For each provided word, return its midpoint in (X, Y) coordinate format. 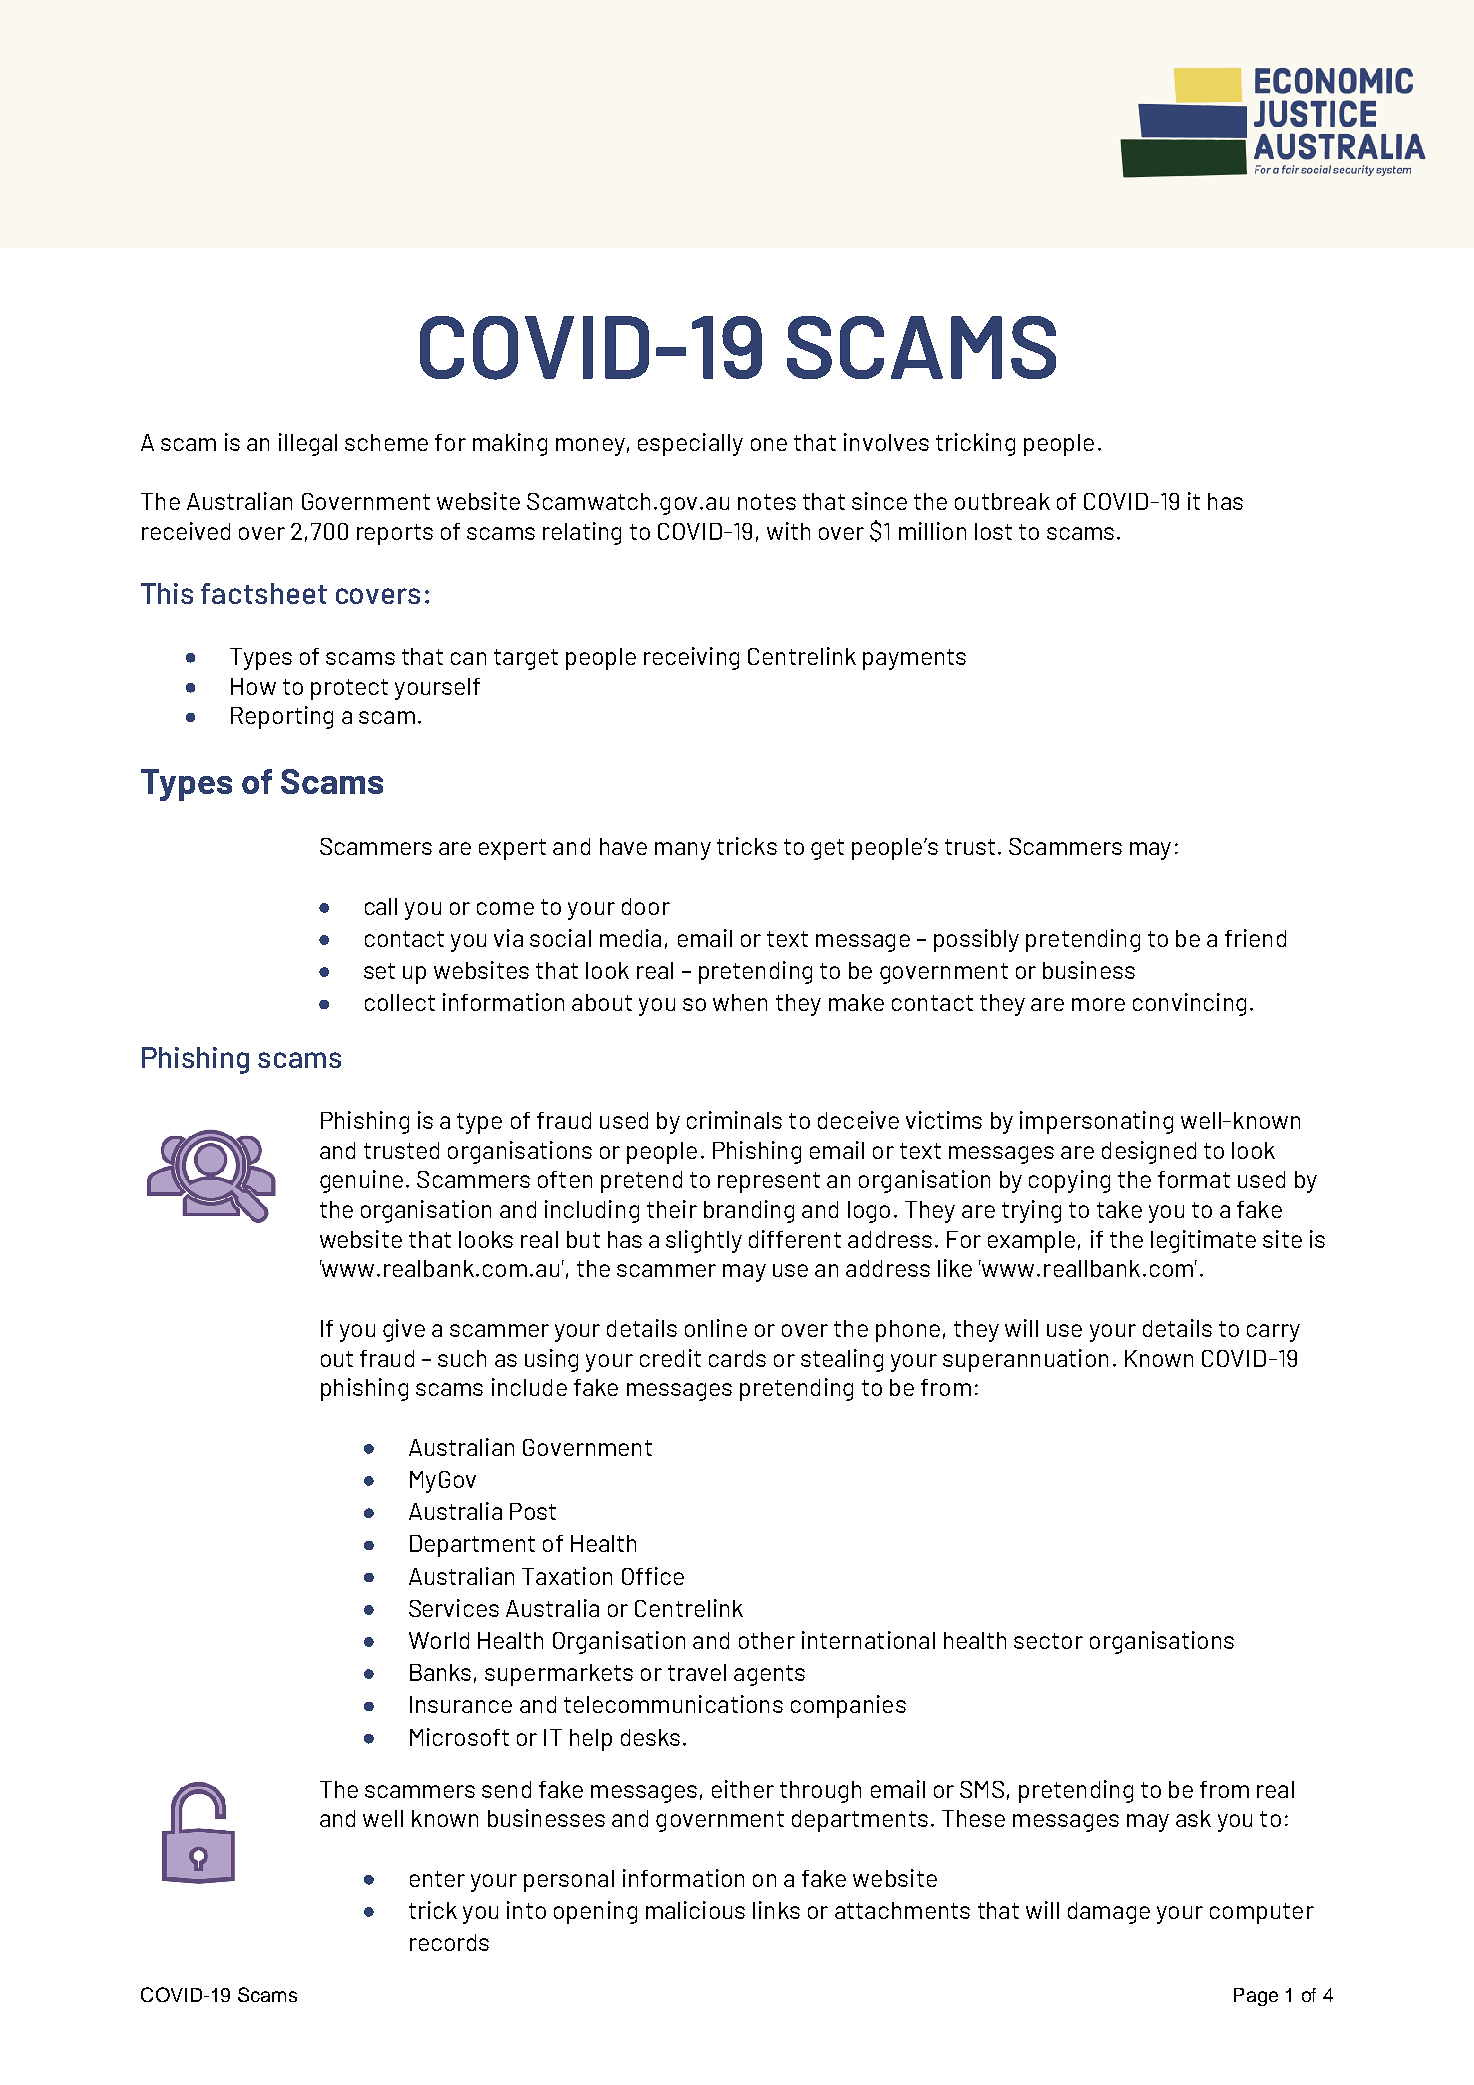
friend (1255, 938)
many (683, 851)
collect (400, 1002)
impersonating (1096, 1122)
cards (737, 1358)
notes (767, 502)
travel (697, 1672)
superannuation (1025, 1360)
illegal (308, 444)
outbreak (1002, 501)
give (404, 1330)
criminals (734, 1120)
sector (1048, 1641)
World (439, 1640)
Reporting (282, 717)
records (449, 1942)
